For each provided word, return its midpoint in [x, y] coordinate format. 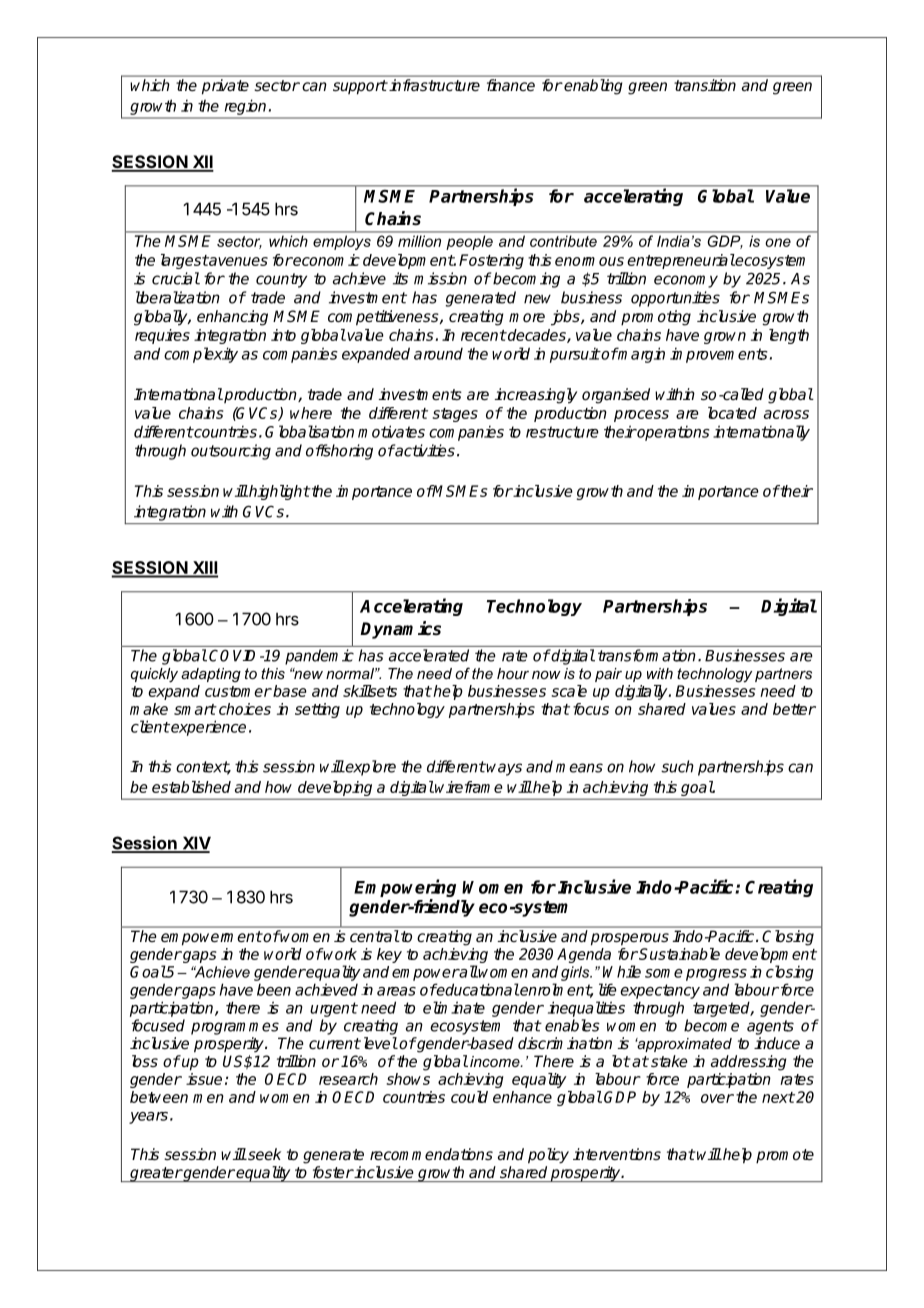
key [389, 955]
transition [705, 85]
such [677, 766]
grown [725, 338]
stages [455, 415]
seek [263, 1154]
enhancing [232, 318]
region [245, 107]
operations [673, 433]
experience [207, 728]
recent [483, 335]
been [274, 989]
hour [513, 673]
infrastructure [434, 85]
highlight [278, 492]
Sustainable [679, 954]
